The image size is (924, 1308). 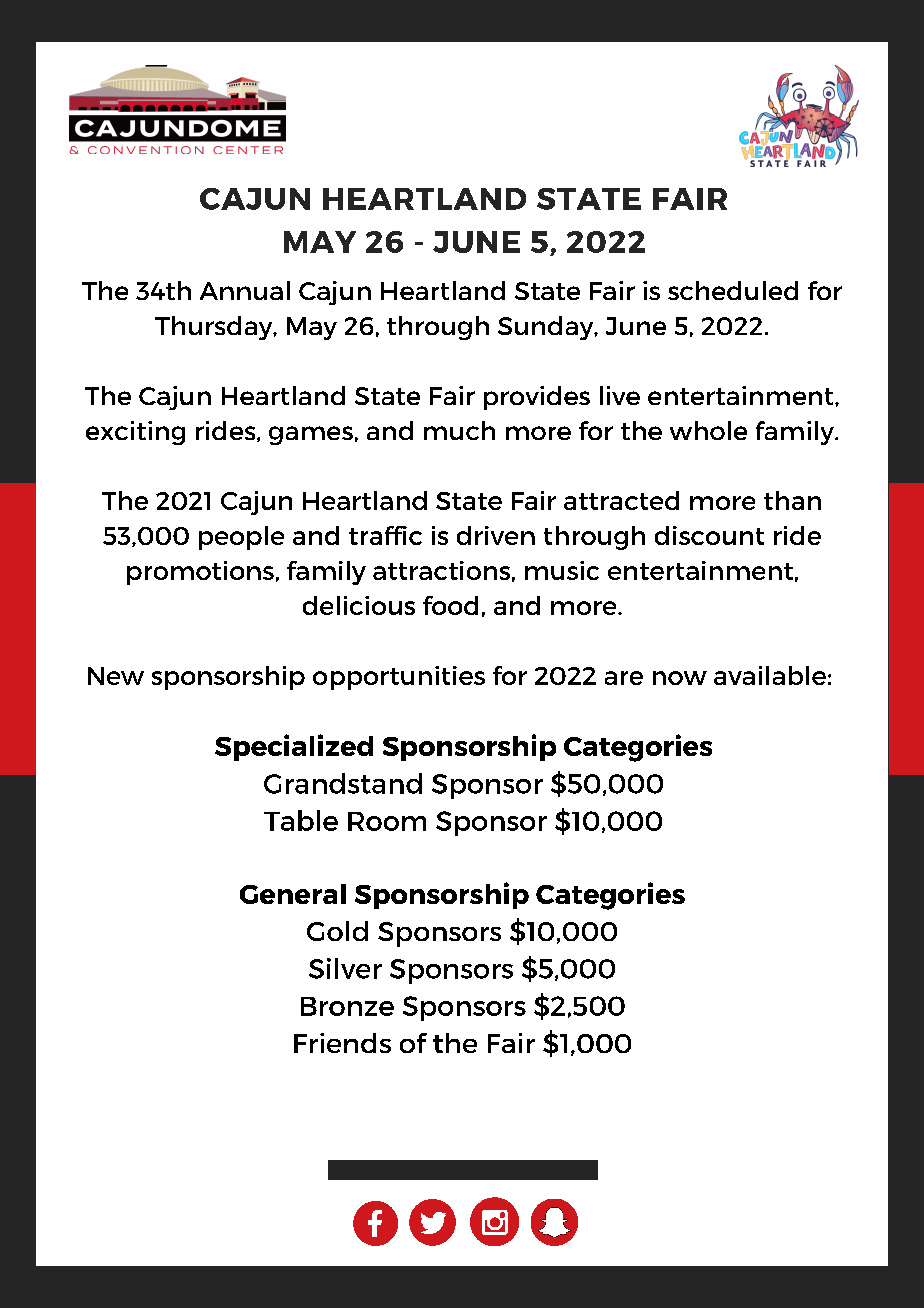 I want to click on provides, so click(x=537, y=398).
